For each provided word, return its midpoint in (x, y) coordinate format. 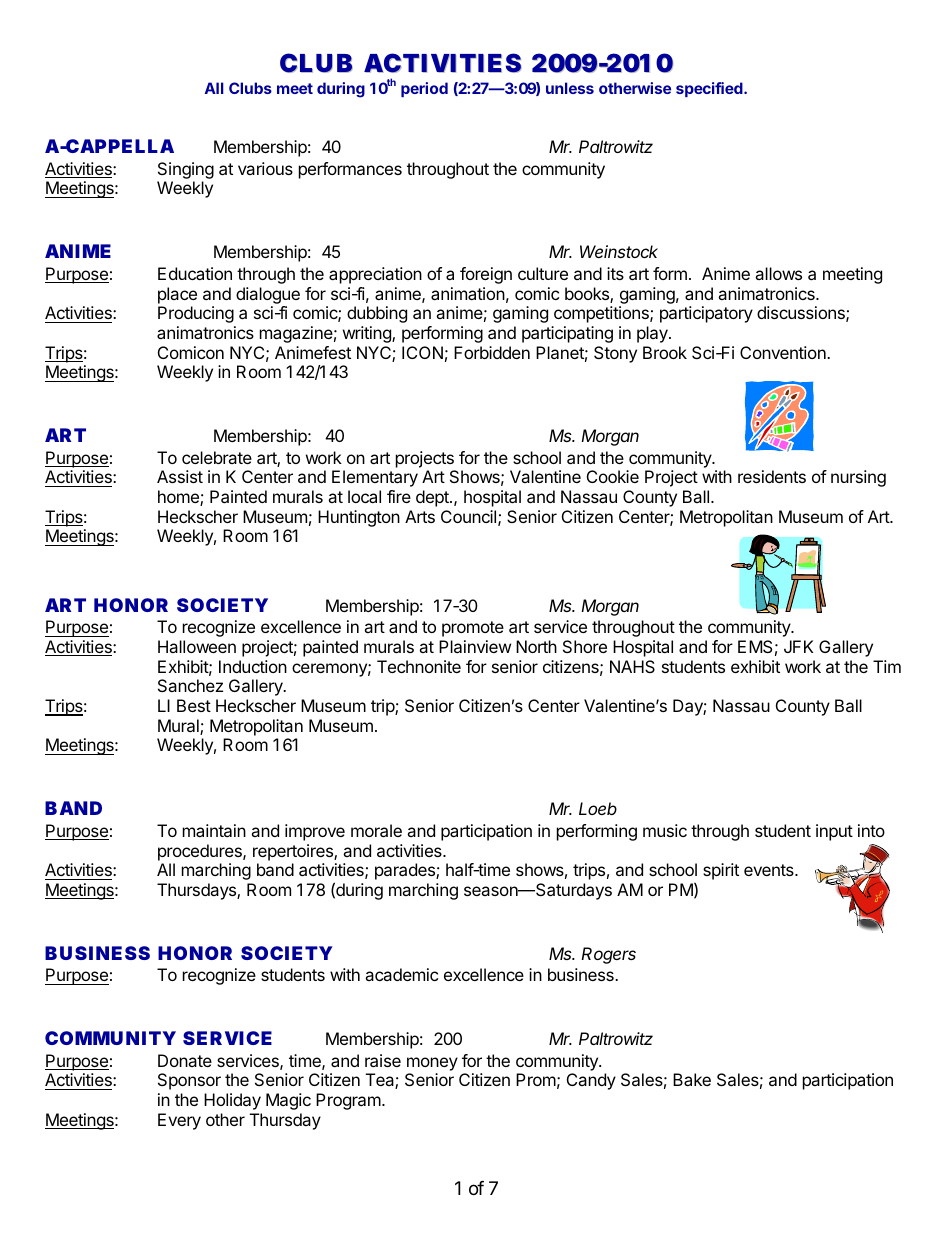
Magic (288, 1101)
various (265, 168)
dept (433, 498)
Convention (784, 352)
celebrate (217, 457)
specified (710, 89)
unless (570, 88)
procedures (201, 852)
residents (772, 476)
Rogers (608, 955)
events (770, 870)
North (536, 646)
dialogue (268, 295)
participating (567, 334)
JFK (798, 646)
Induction (253, 666)
